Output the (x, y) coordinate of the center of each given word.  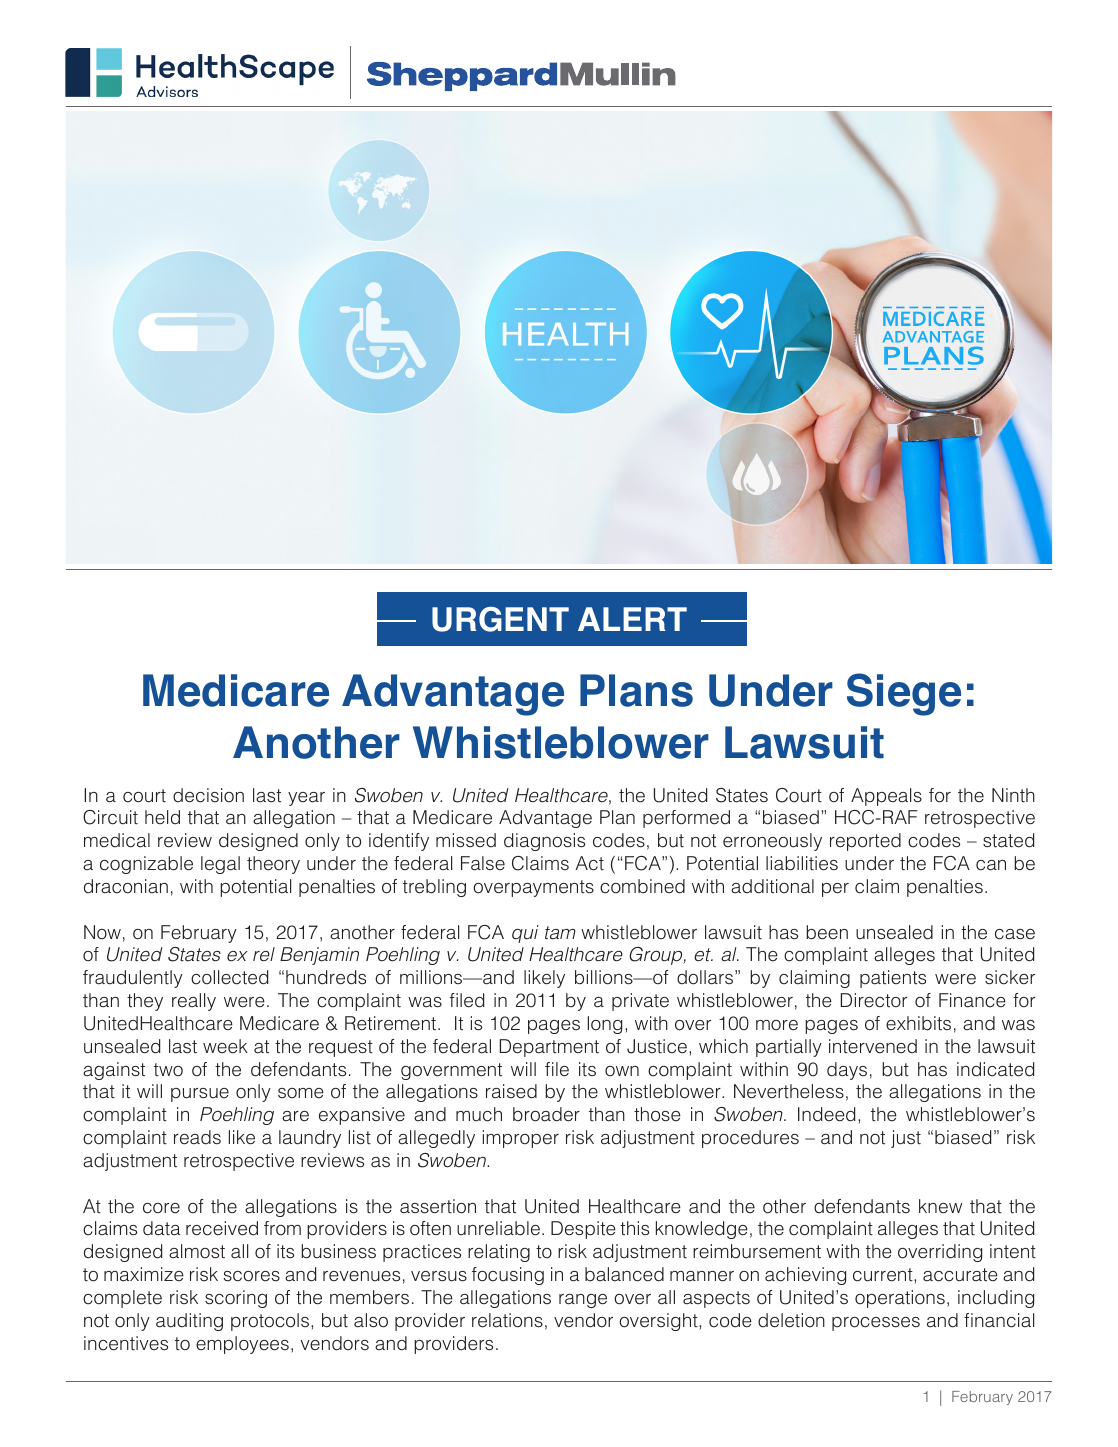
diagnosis (544, 842)
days (847, 1071)
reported (865, 842)
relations (507, 1320)
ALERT (632, 619)
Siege (904, 694)
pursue (200, 1095)
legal (220, 865)
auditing (189, 1322)
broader (546, 1114)
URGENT (500, 619)
